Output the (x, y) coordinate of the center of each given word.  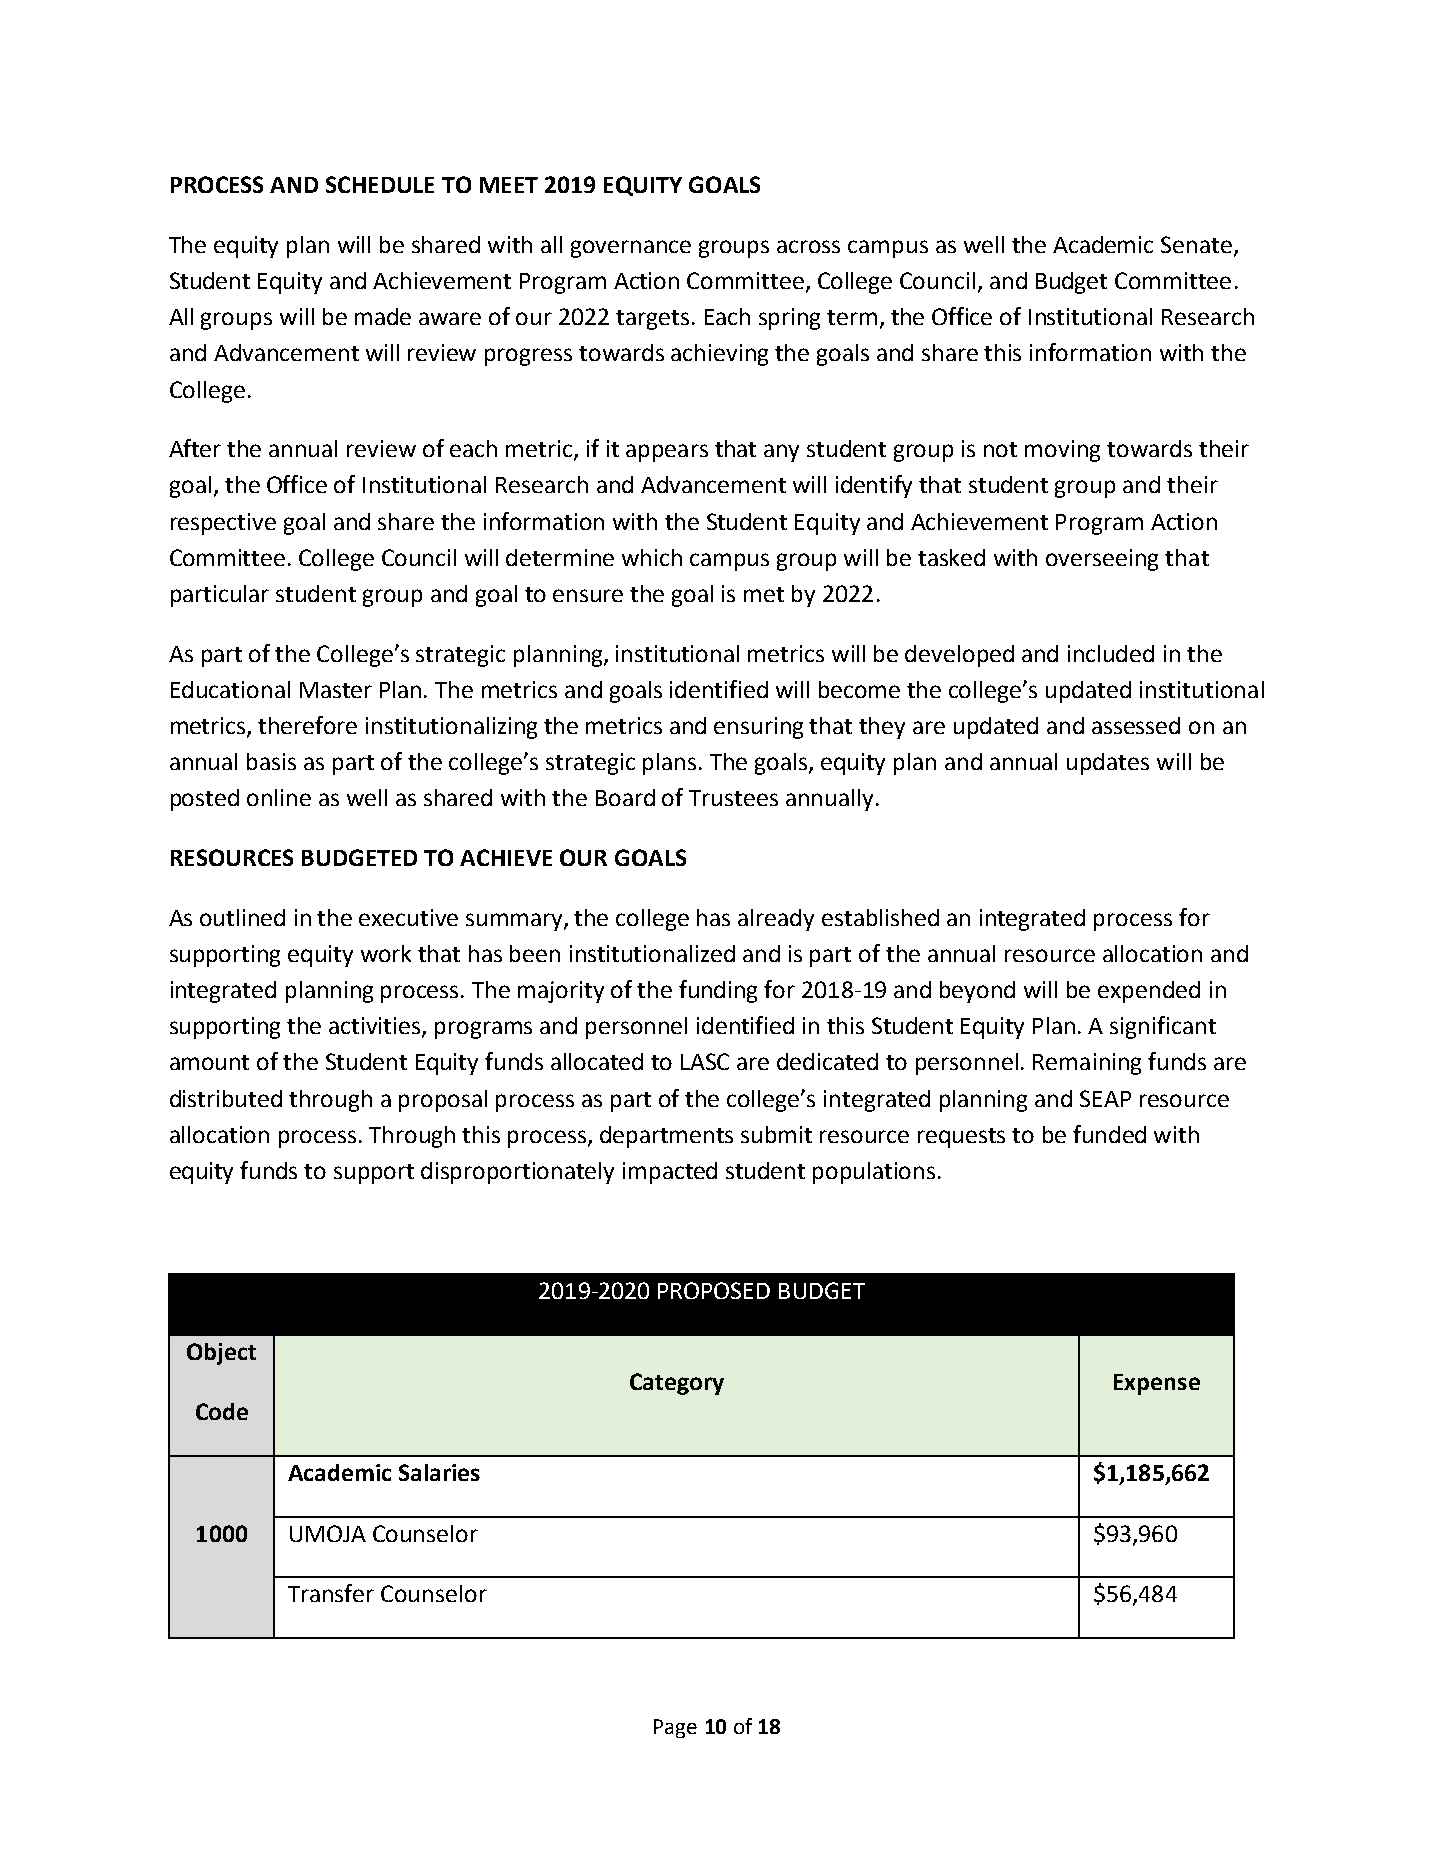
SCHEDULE (380, 184)
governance (631, 249)
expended (1149, 992)
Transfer (331, 1593)
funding (718, 991)
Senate (1196, 244)
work (386, 953)
